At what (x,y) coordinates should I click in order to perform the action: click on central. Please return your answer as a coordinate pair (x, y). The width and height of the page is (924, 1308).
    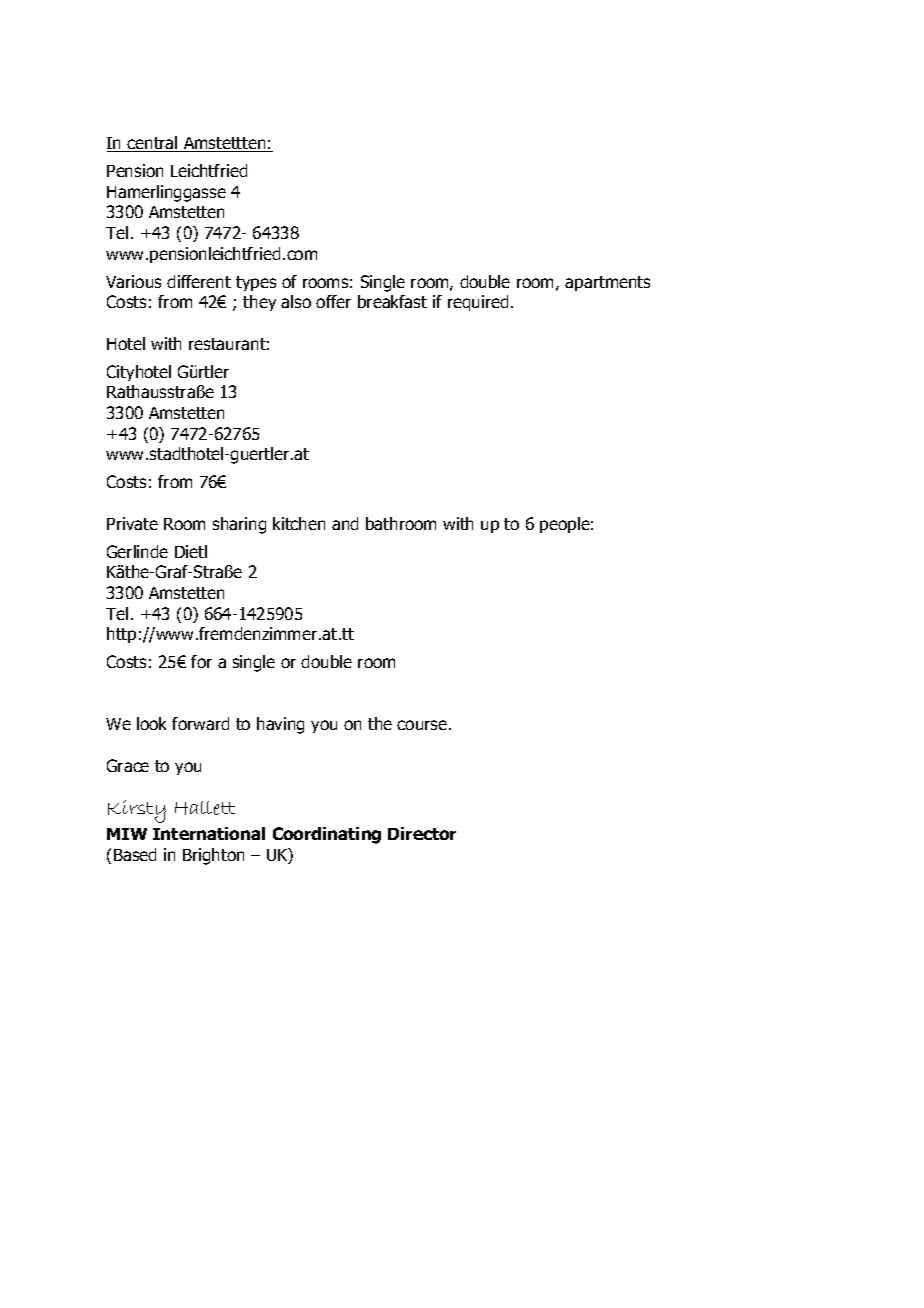
    Looking at the image, I should click on (153, 144).
